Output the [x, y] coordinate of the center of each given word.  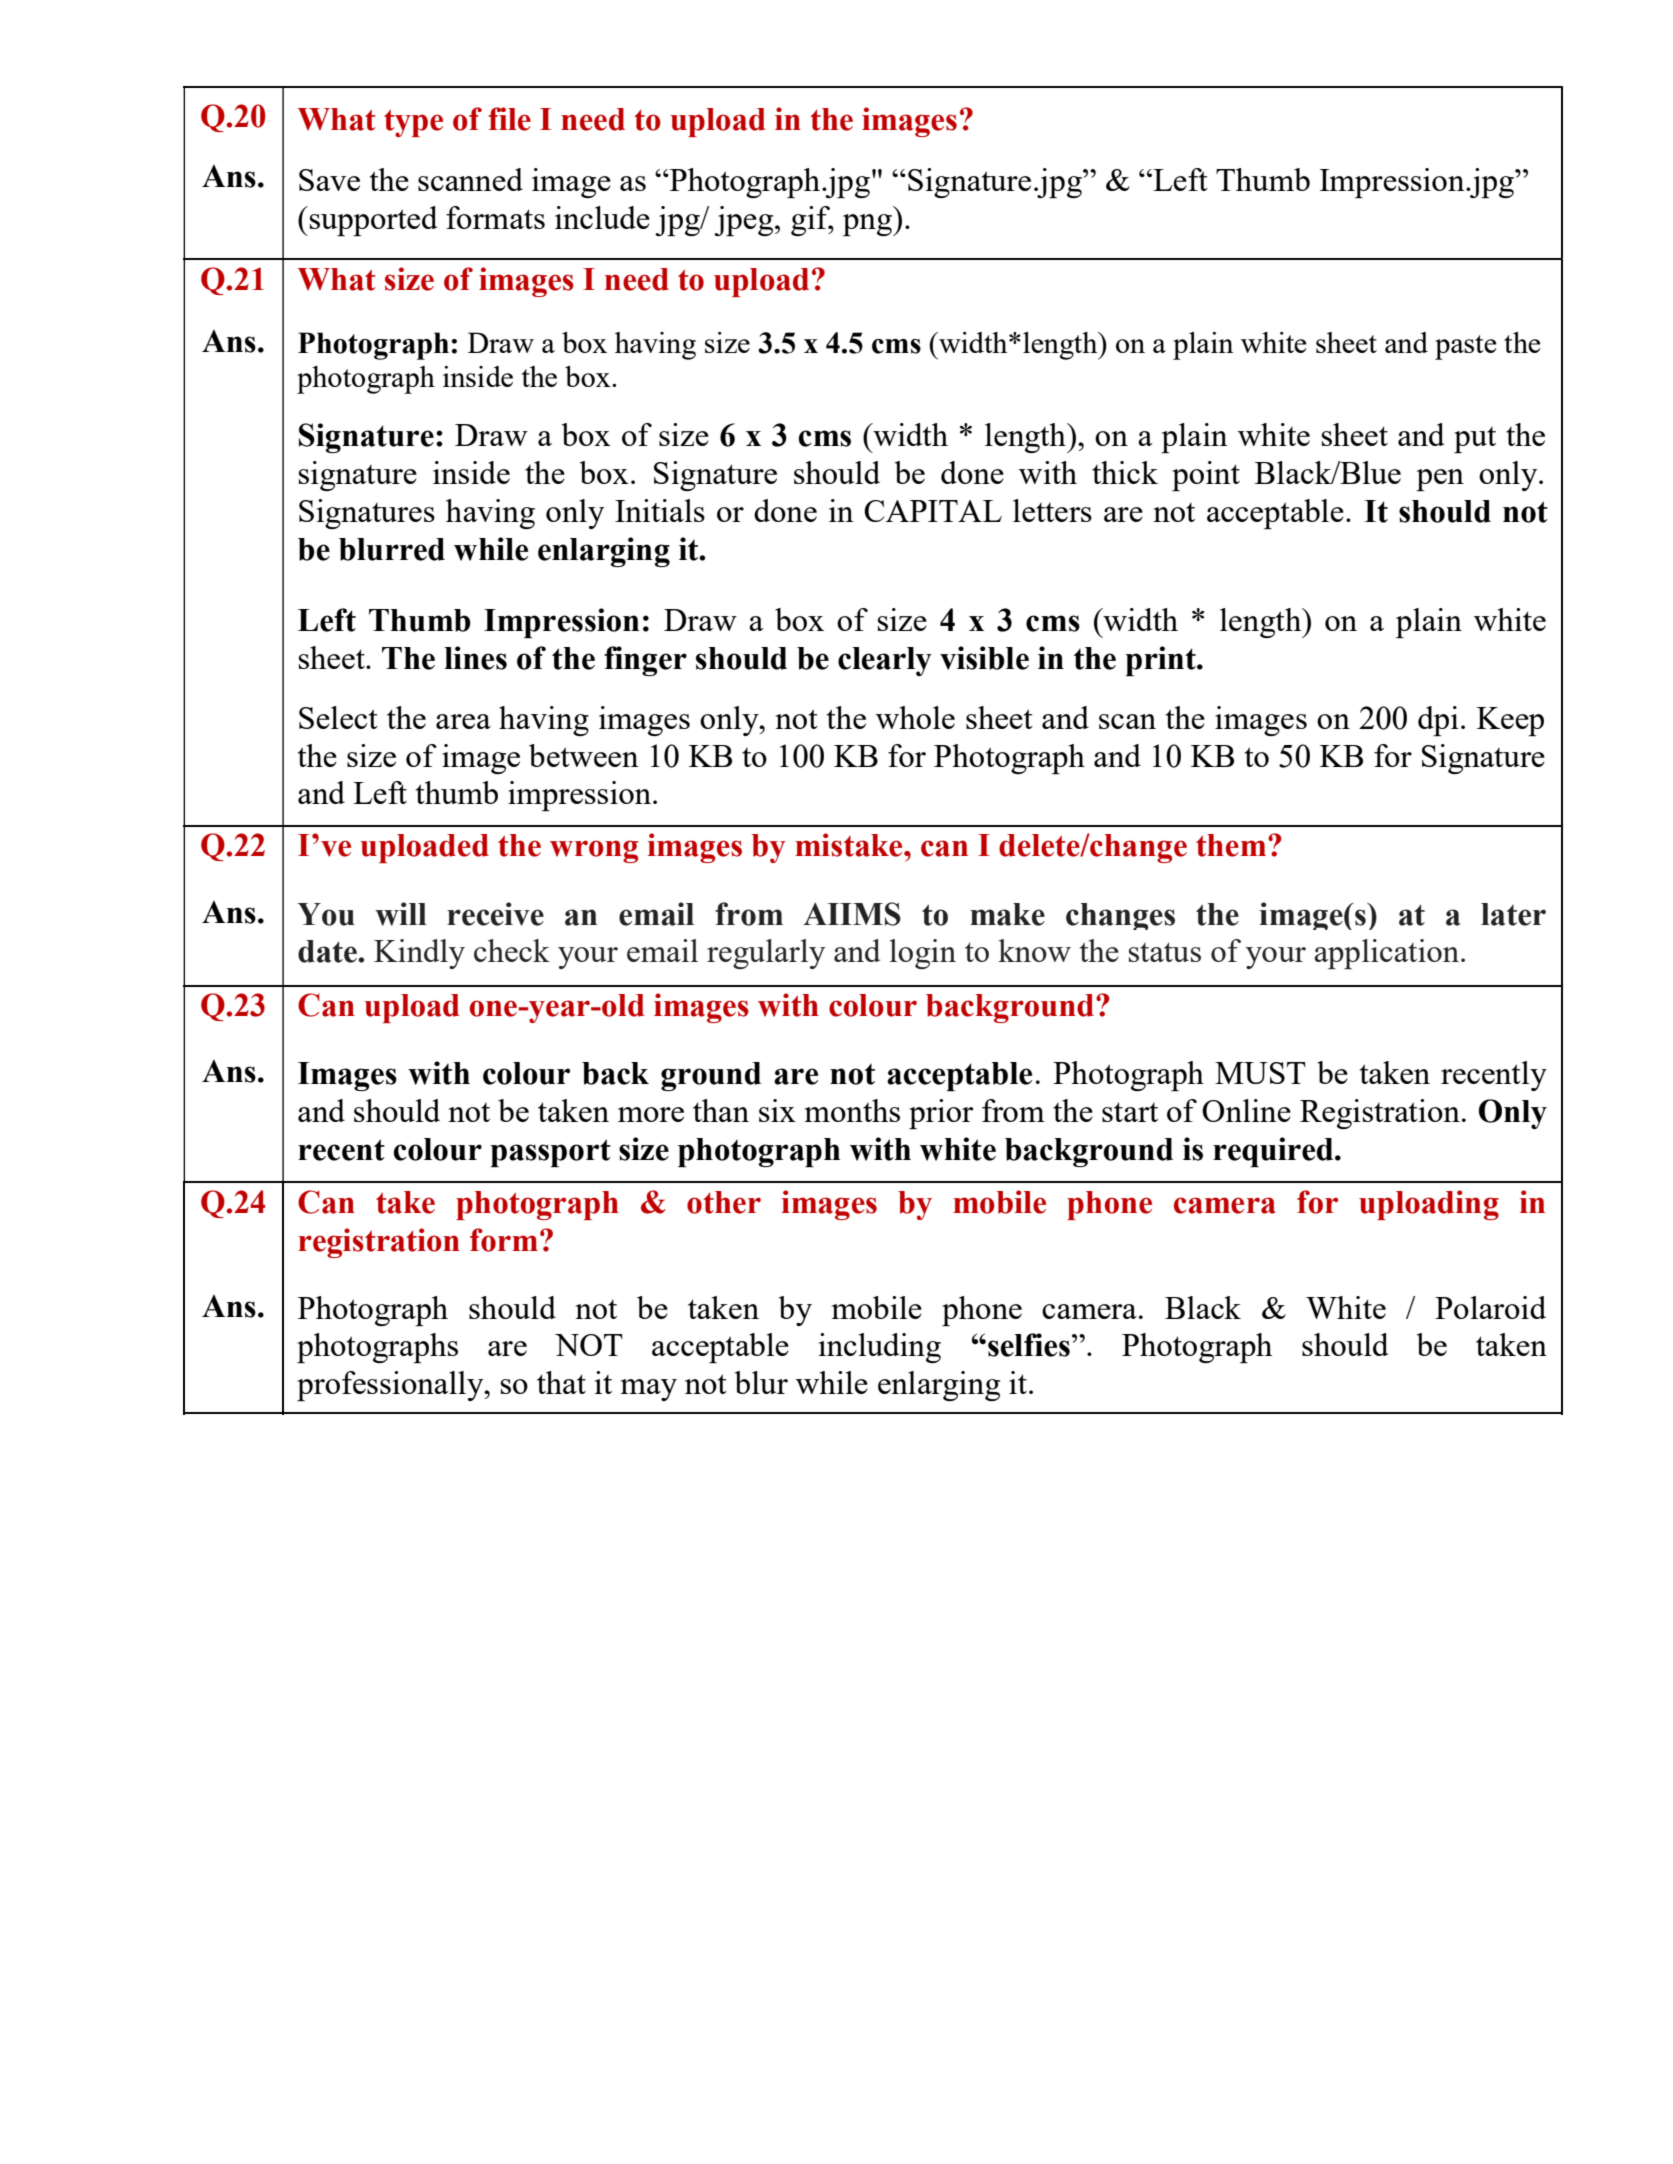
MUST [1260, 1073]
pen [1440, 480]
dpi [1438, 721]
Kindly [419, 954]
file [509, 119]
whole [915, 717]
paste [1466, 347]
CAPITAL [933, 511]
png [868, 225]
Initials [660, 510]
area [463, 721]
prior [941, 1114]
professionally [391, 1386]
